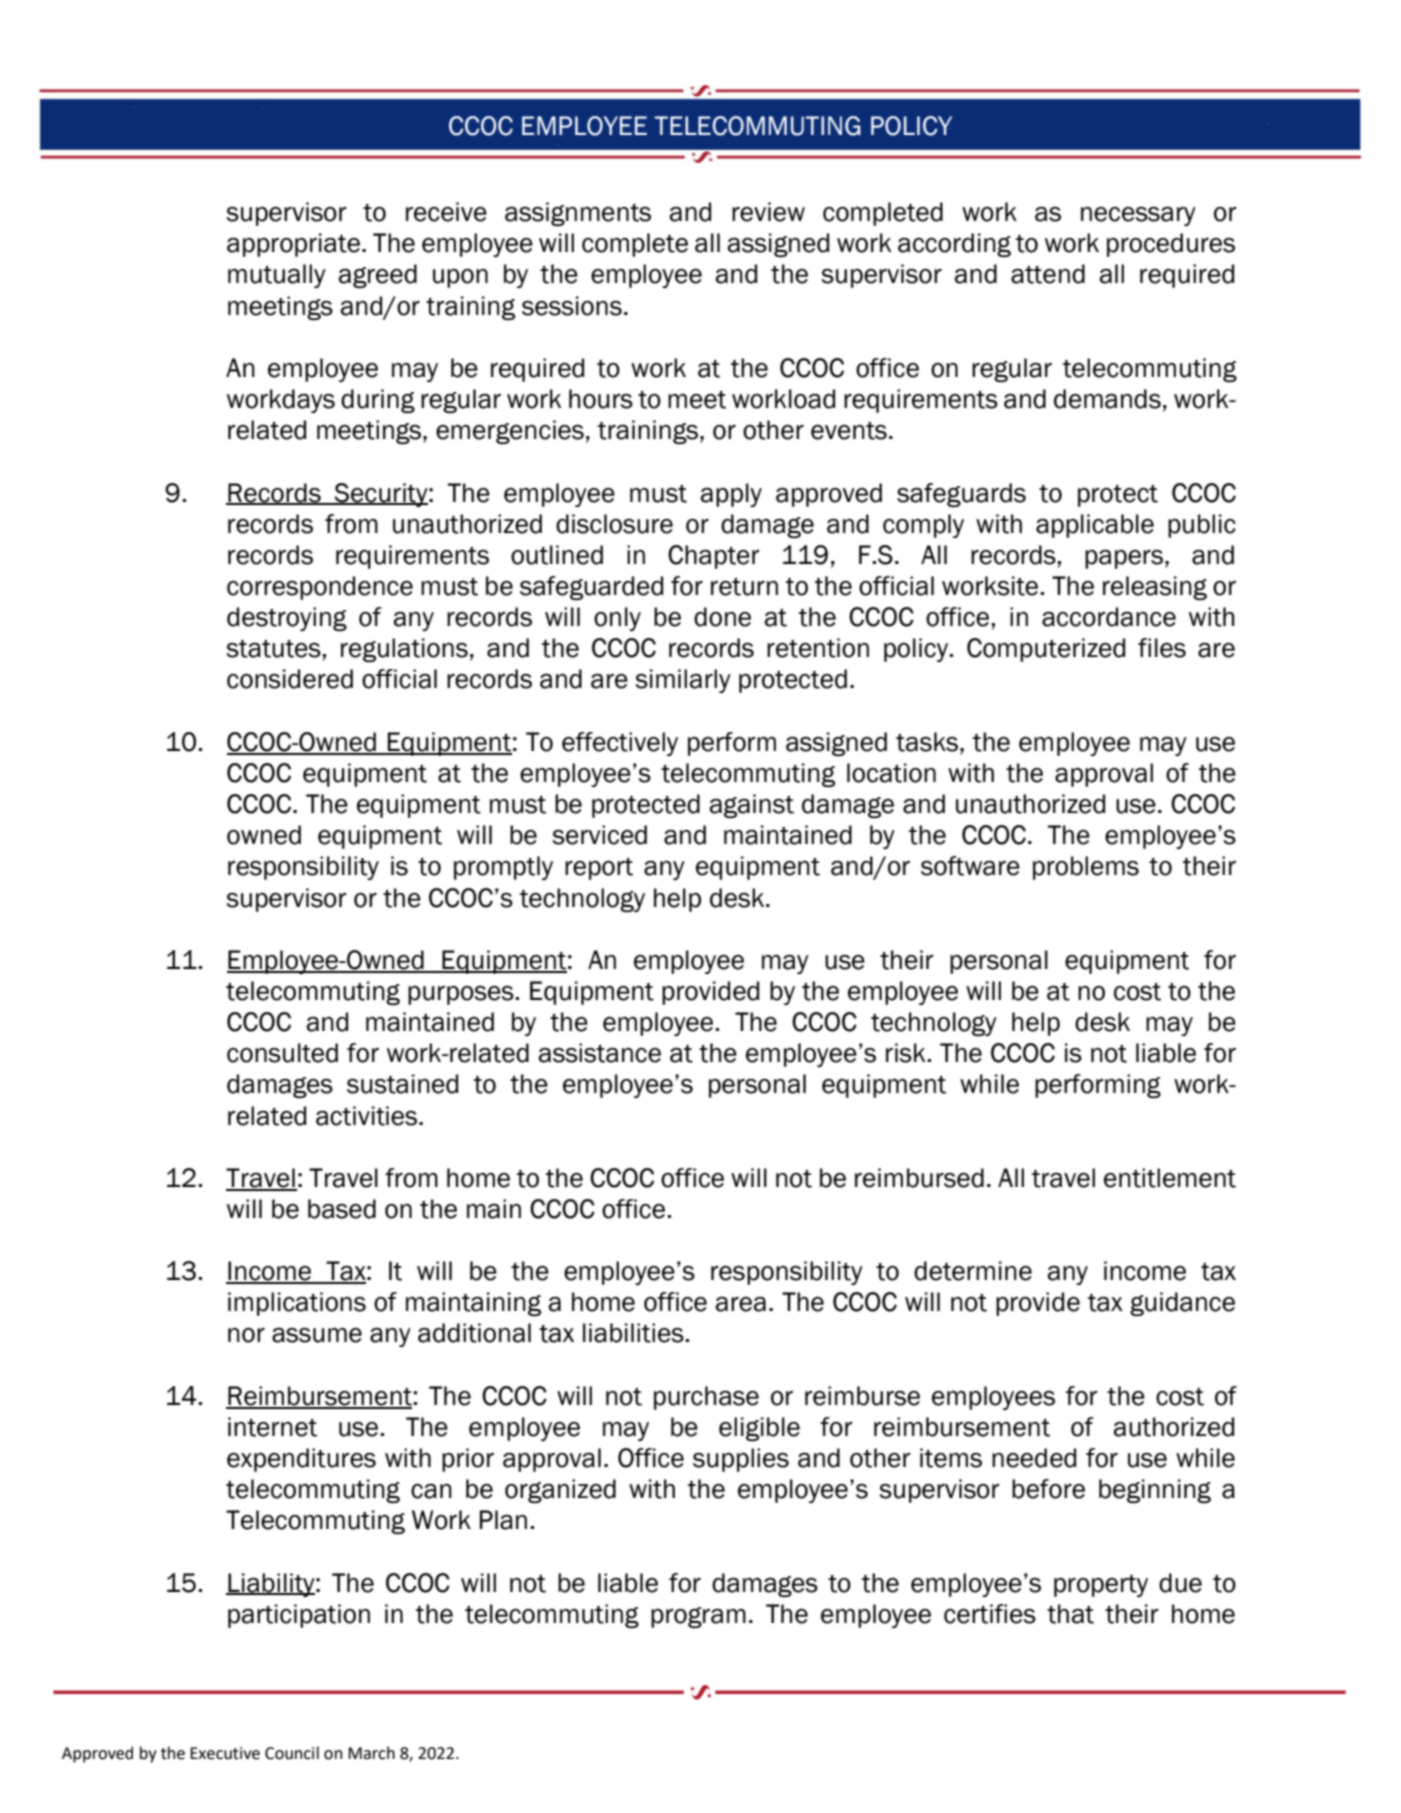 Image resolution: width=1401 pixels, height=1813 pixels. I want to click on accordance, so click(1109, 617).
